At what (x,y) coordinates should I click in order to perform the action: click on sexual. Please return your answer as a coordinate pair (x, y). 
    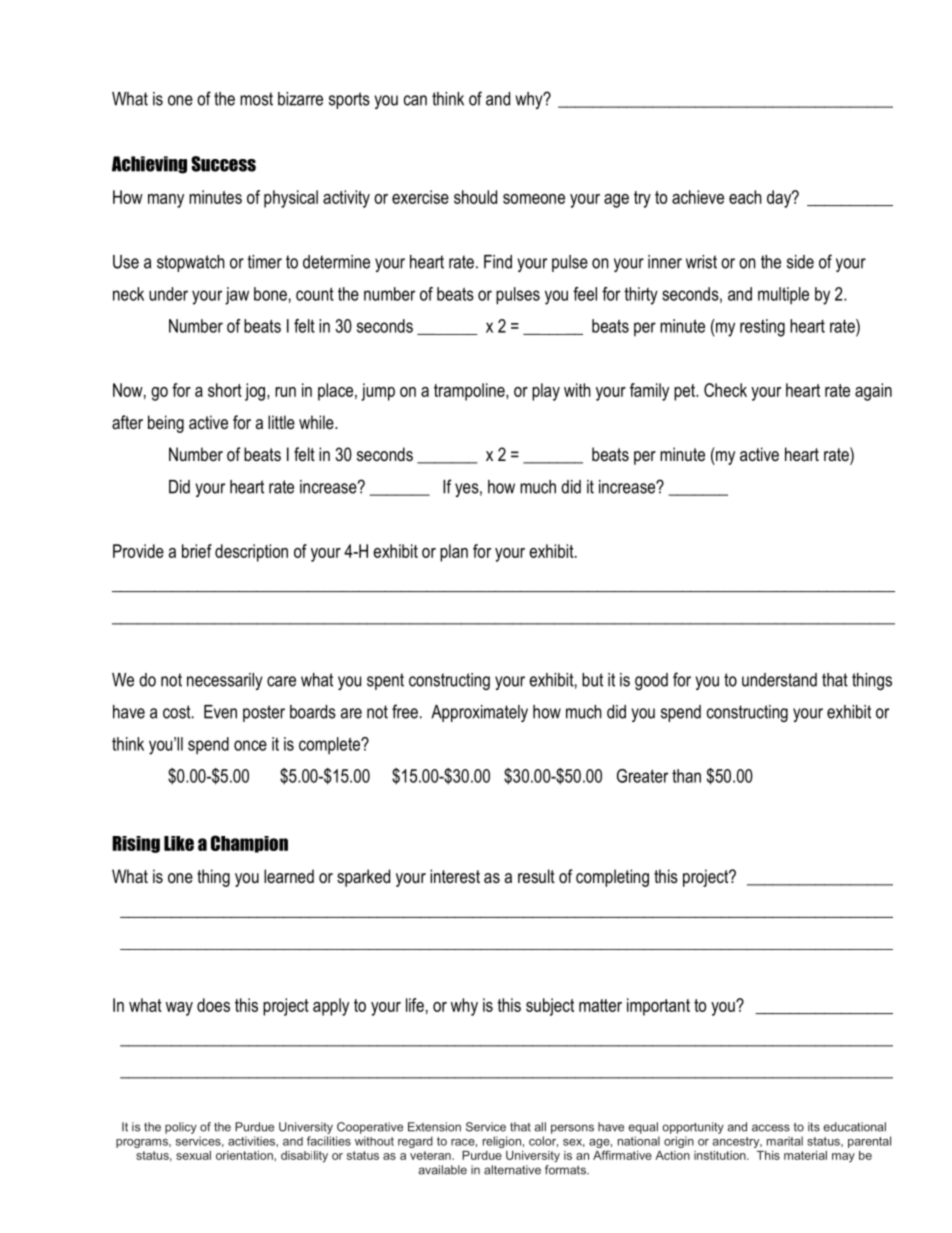
    Looking at the image, I should click on (193, 1155).
